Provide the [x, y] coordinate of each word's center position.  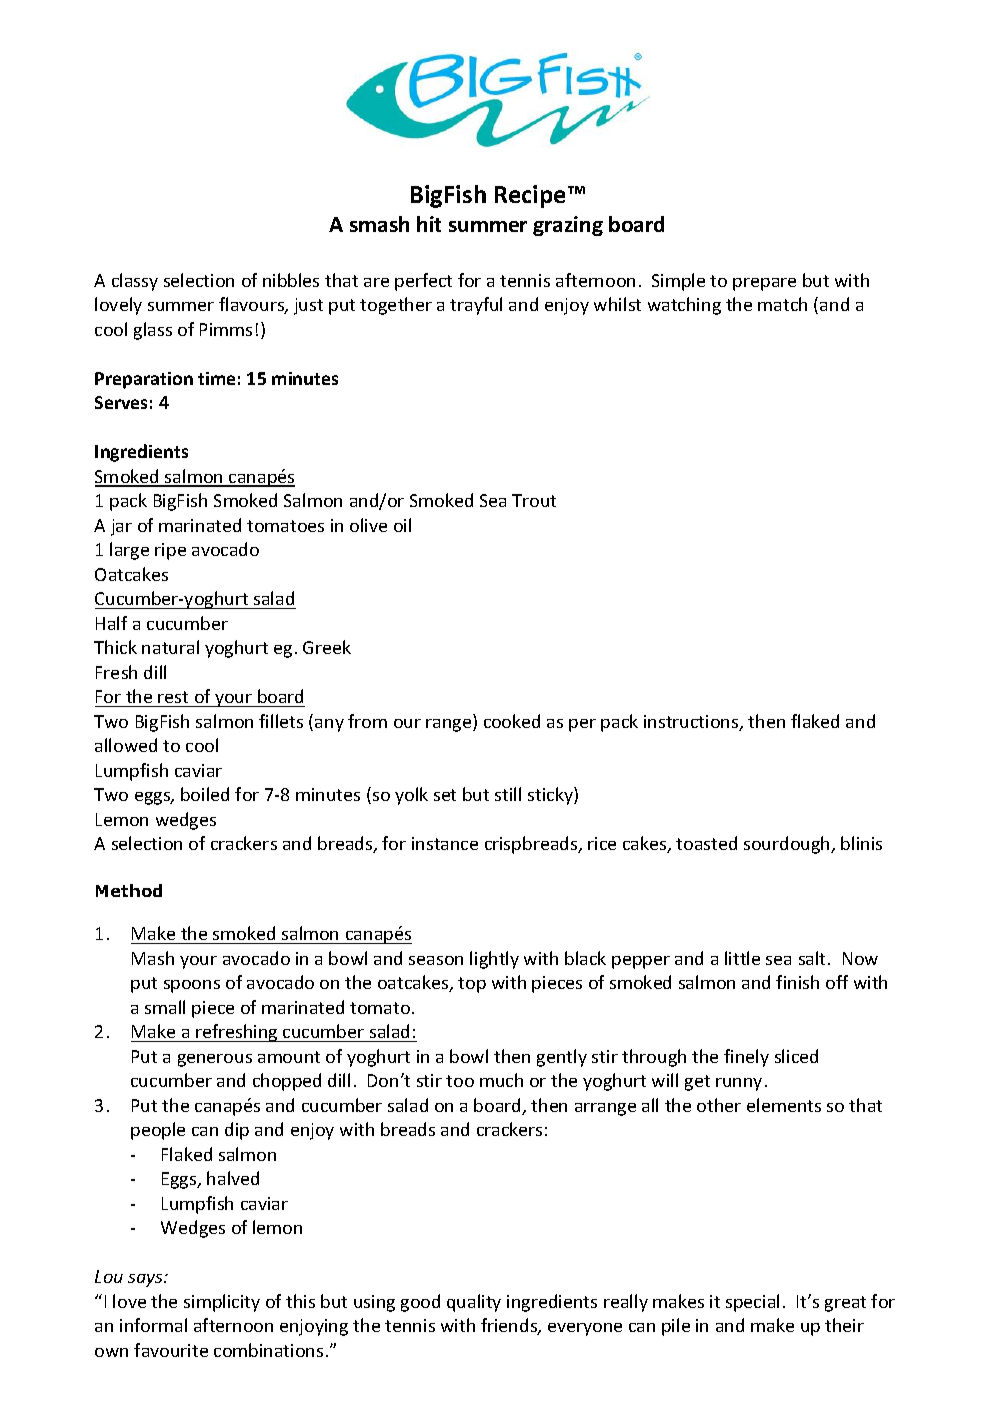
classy [135, 282]
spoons [192, 986]
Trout [534, 500]
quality [474, 1303]
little [742, 958]
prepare [764, 284]
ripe [170, 551]
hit [429, 224]
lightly [494, 960]
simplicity [222, 1303]
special [752, 1303]
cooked [512, 721]
